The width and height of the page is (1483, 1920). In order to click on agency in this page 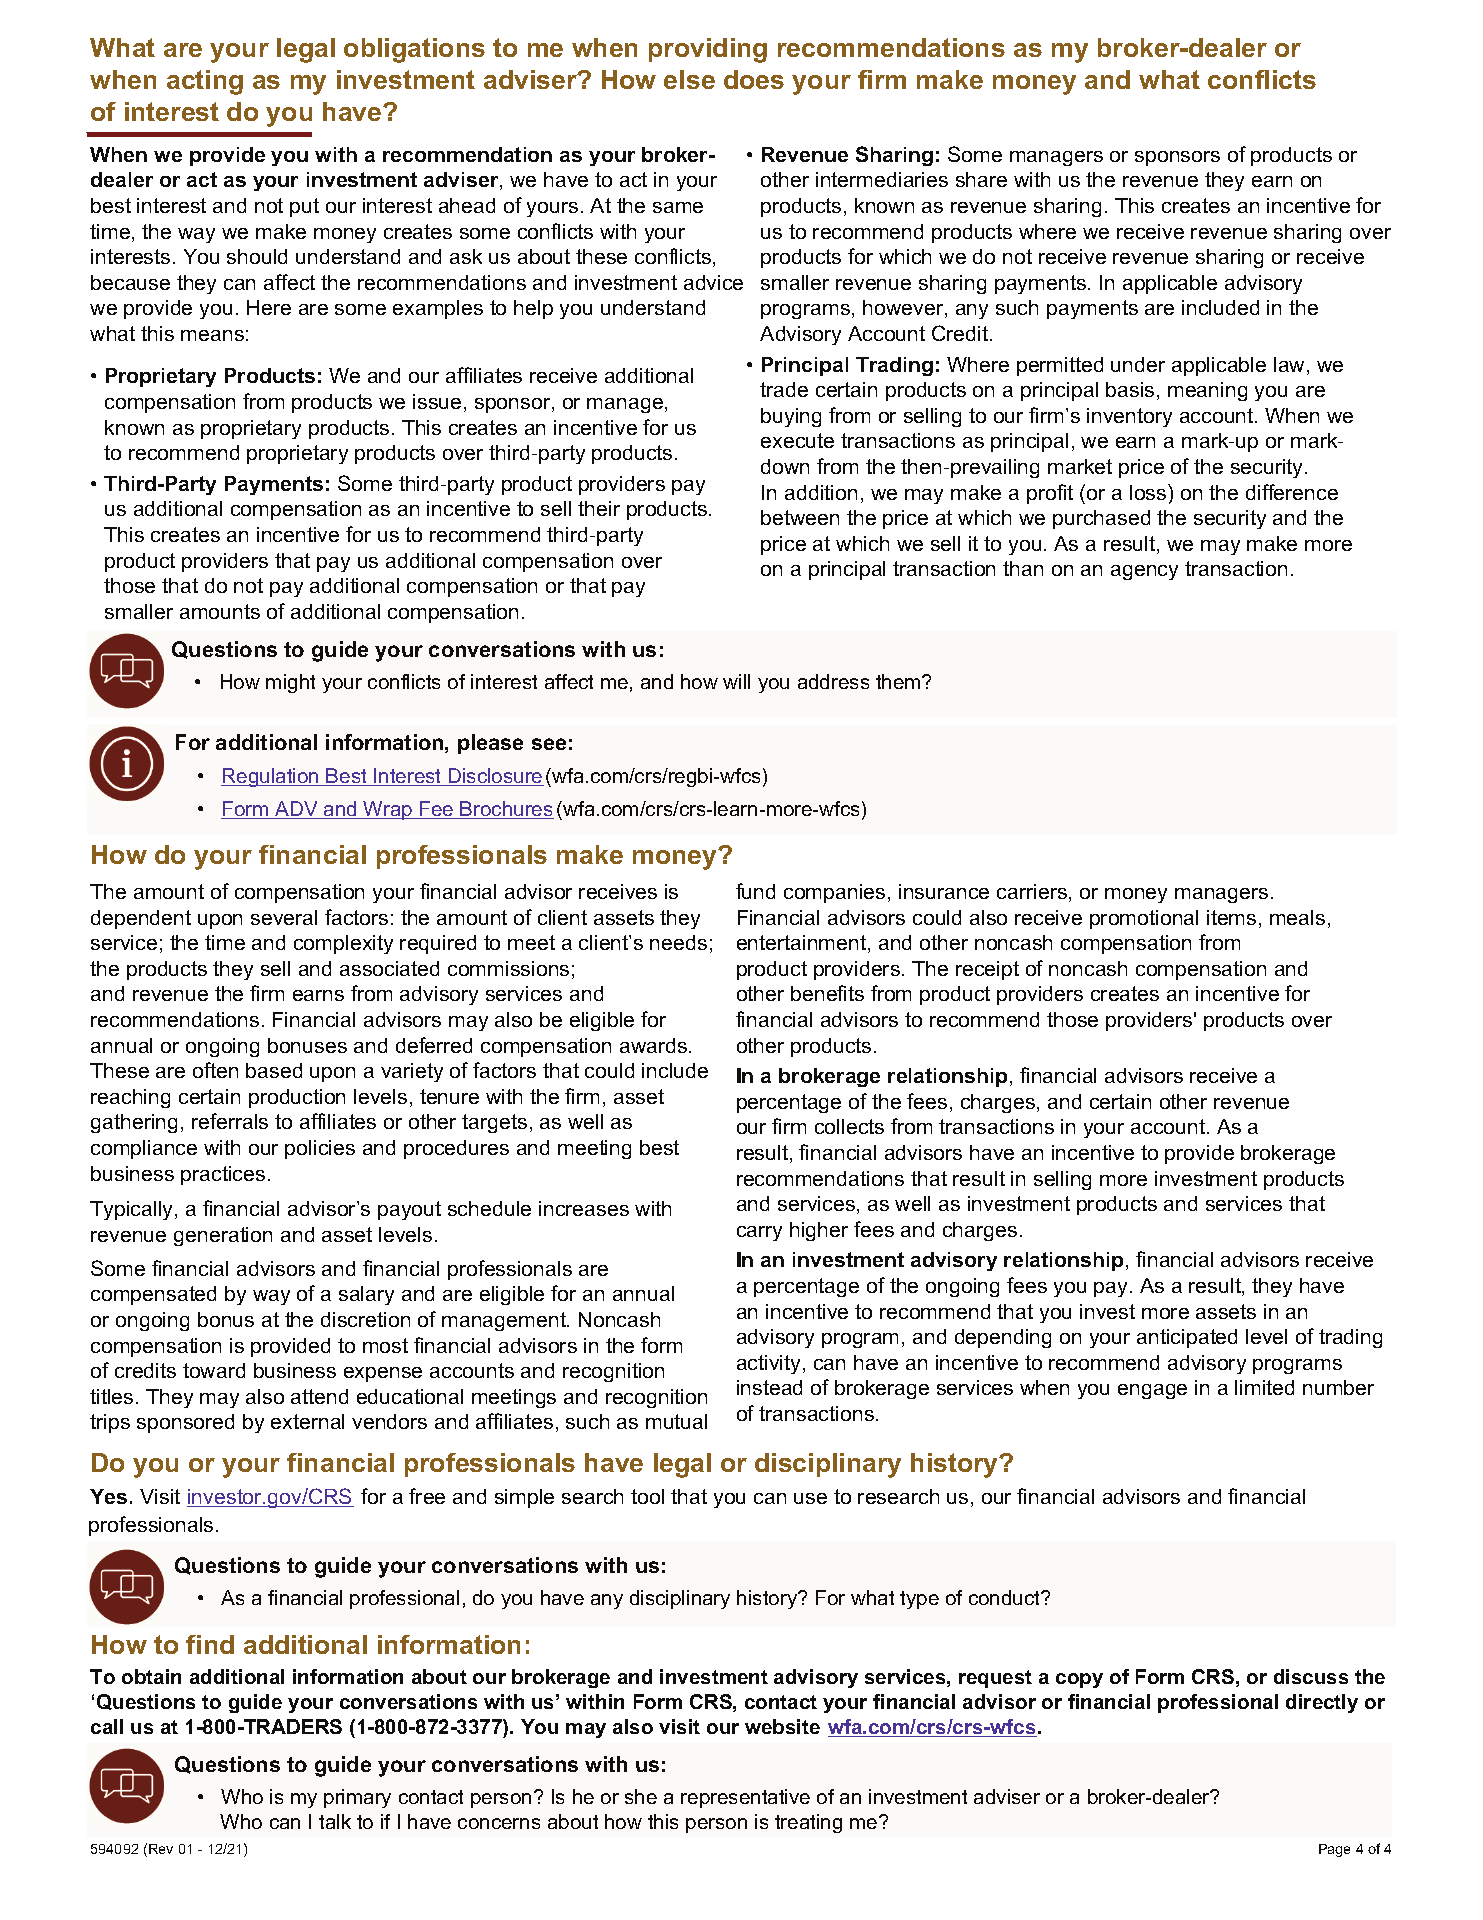, I will do `click(1144, 572)`.
